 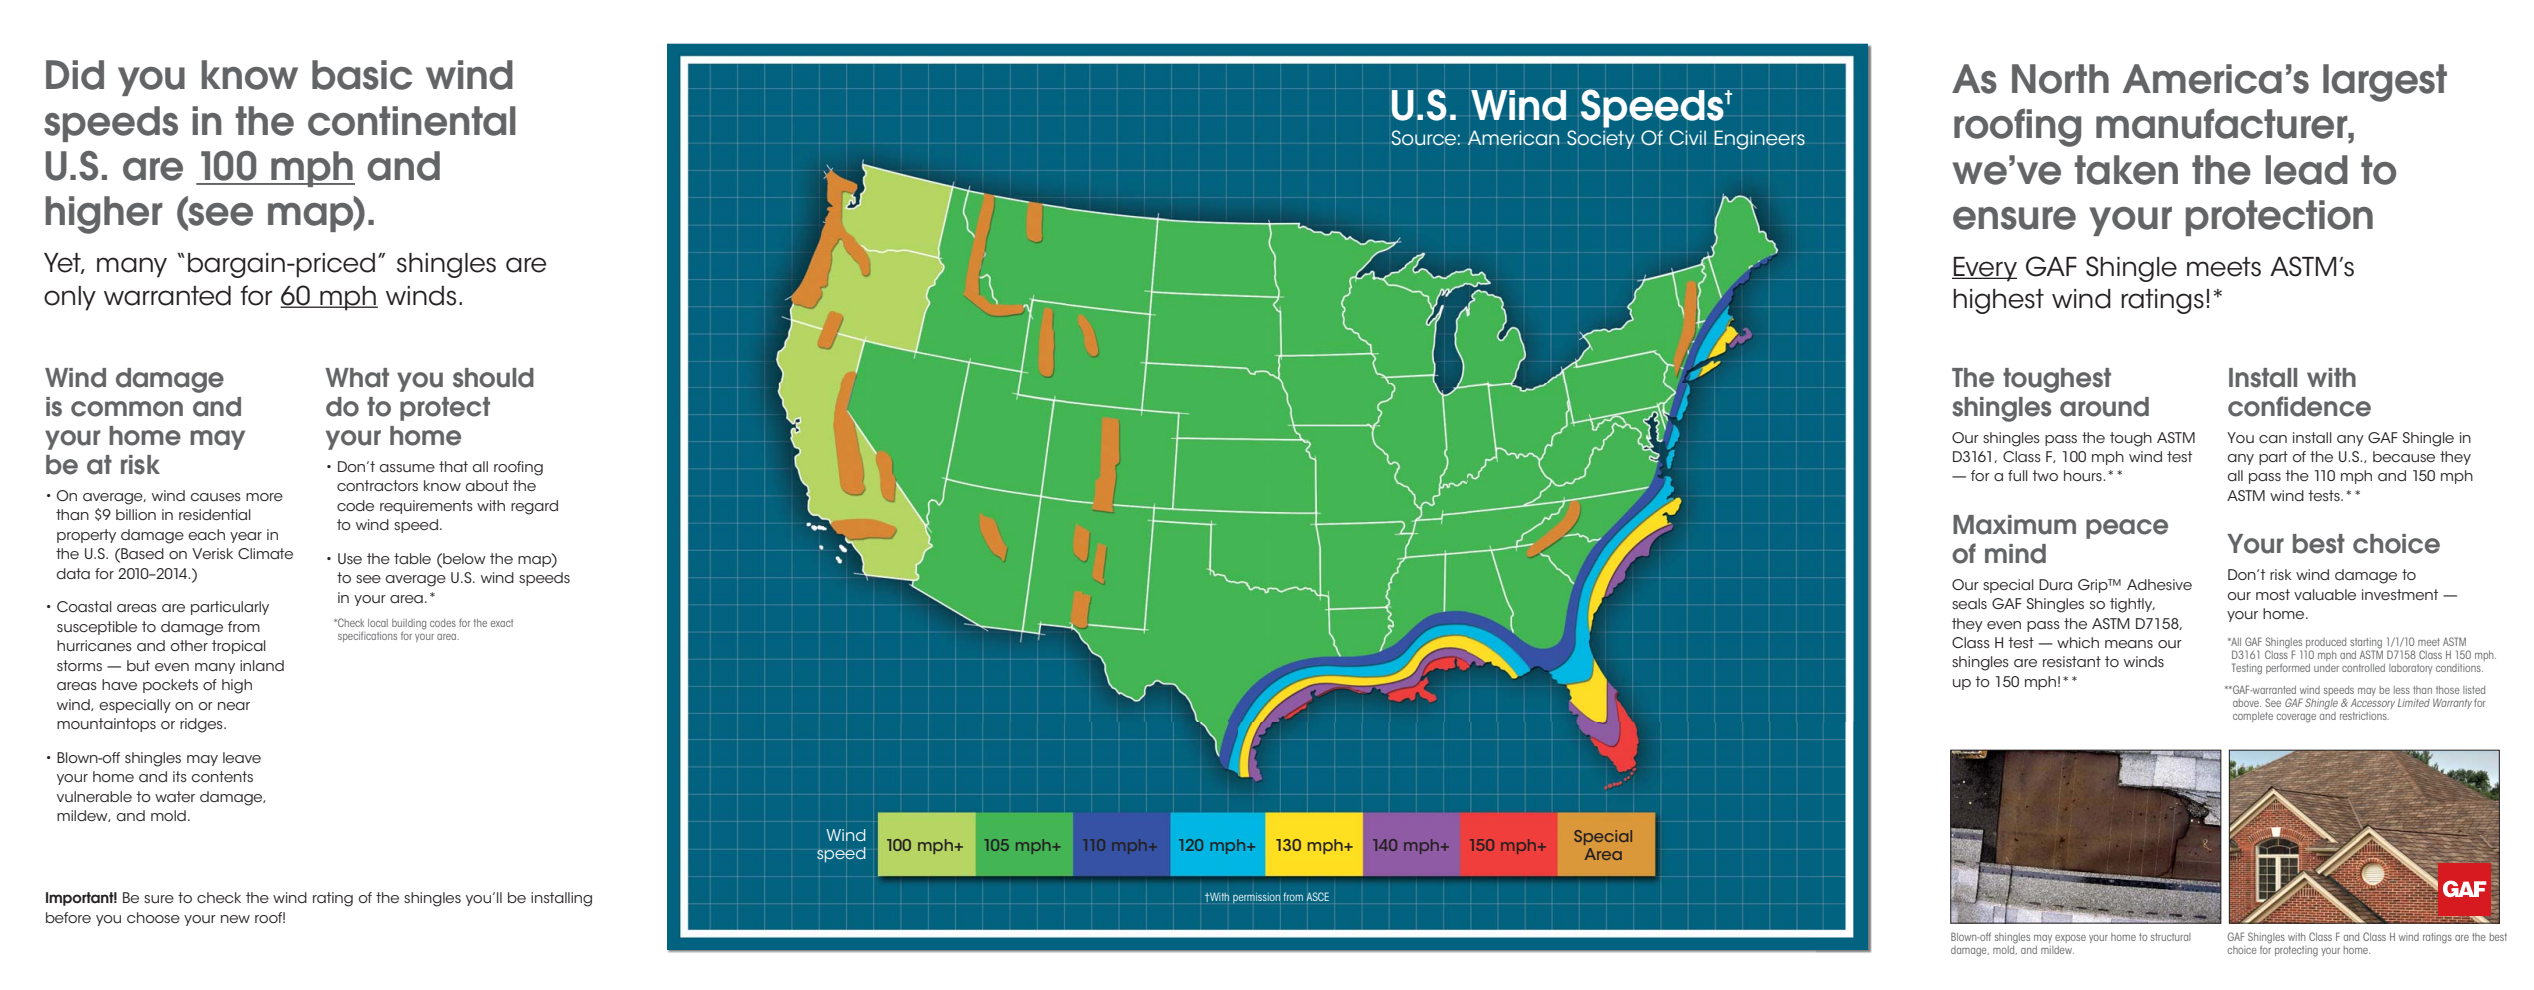 What do you see at coordinates (367, 637) in the document?
I see `specifications` at bounding box center [367, 637].
